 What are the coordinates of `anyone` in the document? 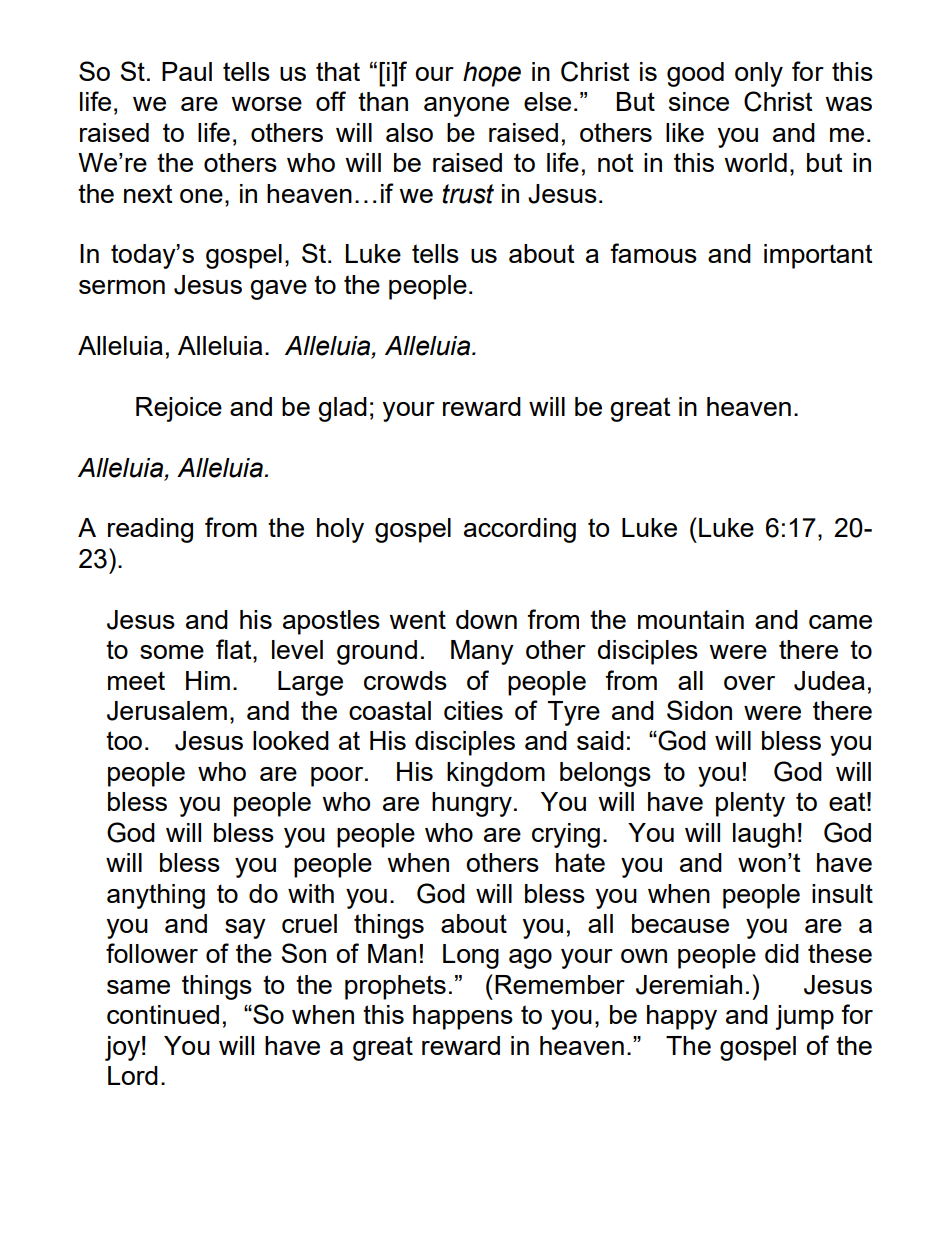 It's located at (466, 107).
